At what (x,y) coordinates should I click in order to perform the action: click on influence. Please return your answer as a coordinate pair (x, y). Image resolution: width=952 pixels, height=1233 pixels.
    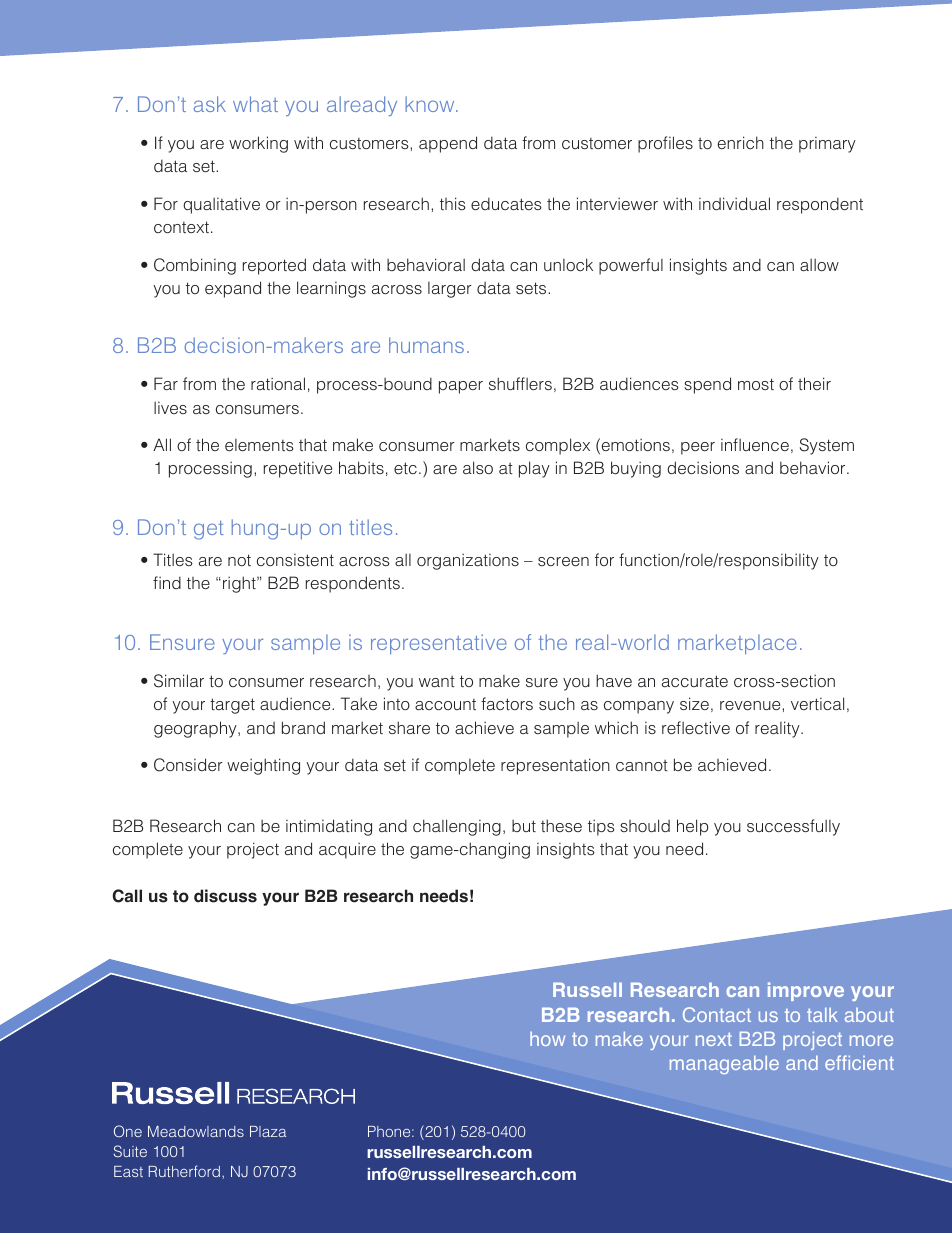
    Looking at the image, I should click on (755, 444).
